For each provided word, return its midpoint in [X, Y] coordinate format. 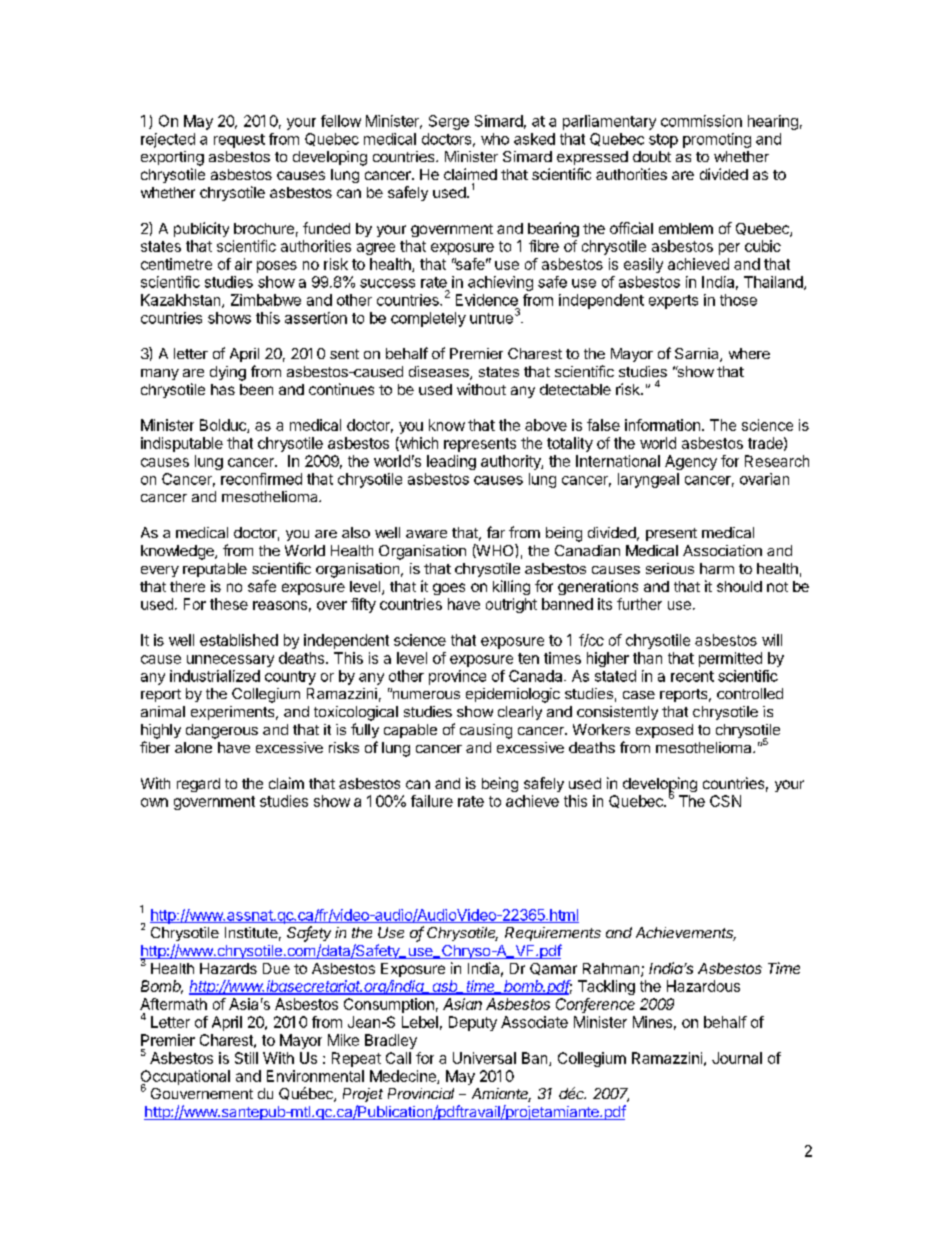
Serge [449, 122]
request [239, 141]
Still [246, 1058]
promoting [717, 140]
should [739, 586]
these [229, 604]
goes [449, 589]
